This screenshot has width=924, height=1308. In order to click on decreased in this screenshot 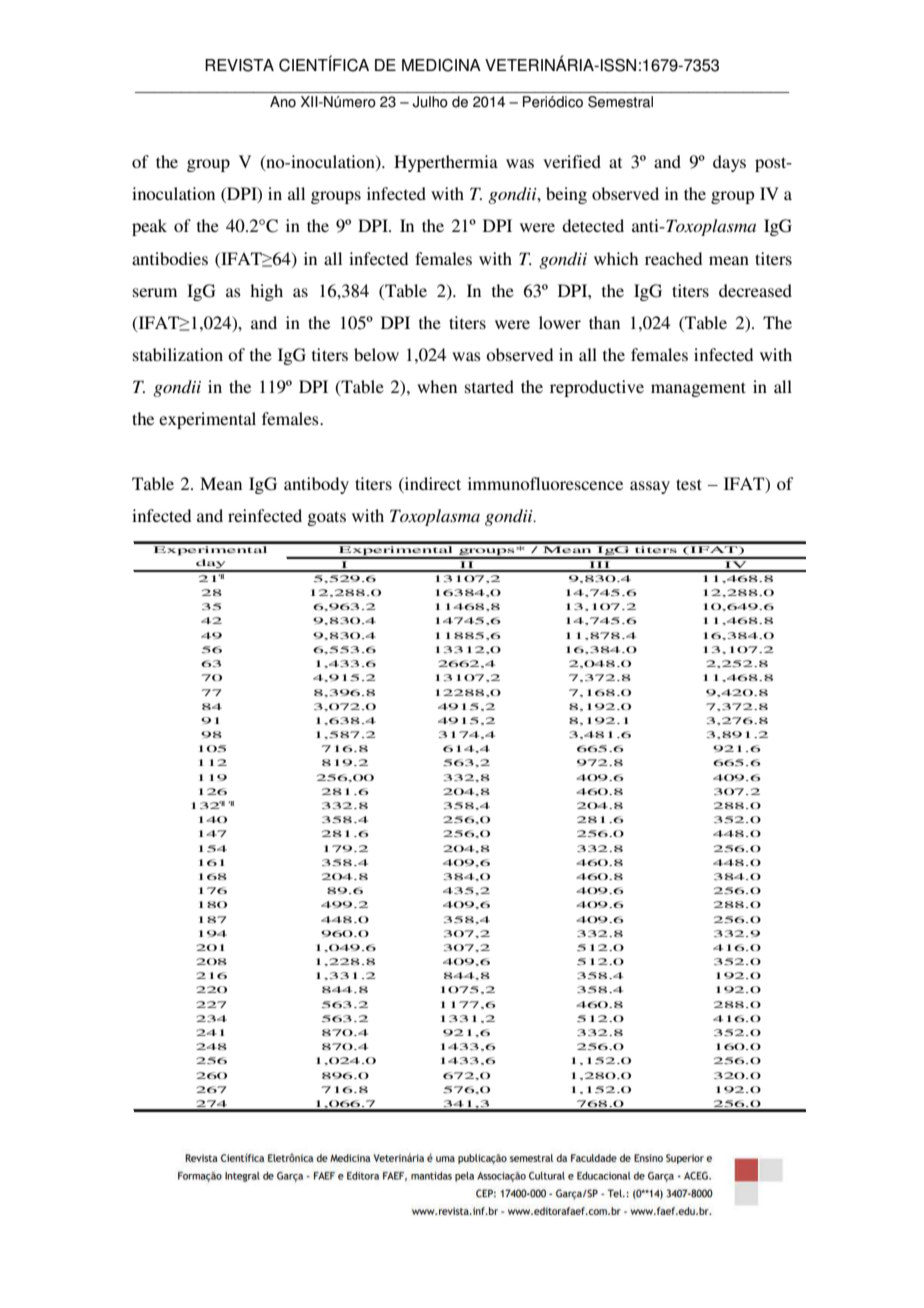, I will do `click(755, 290)`.
